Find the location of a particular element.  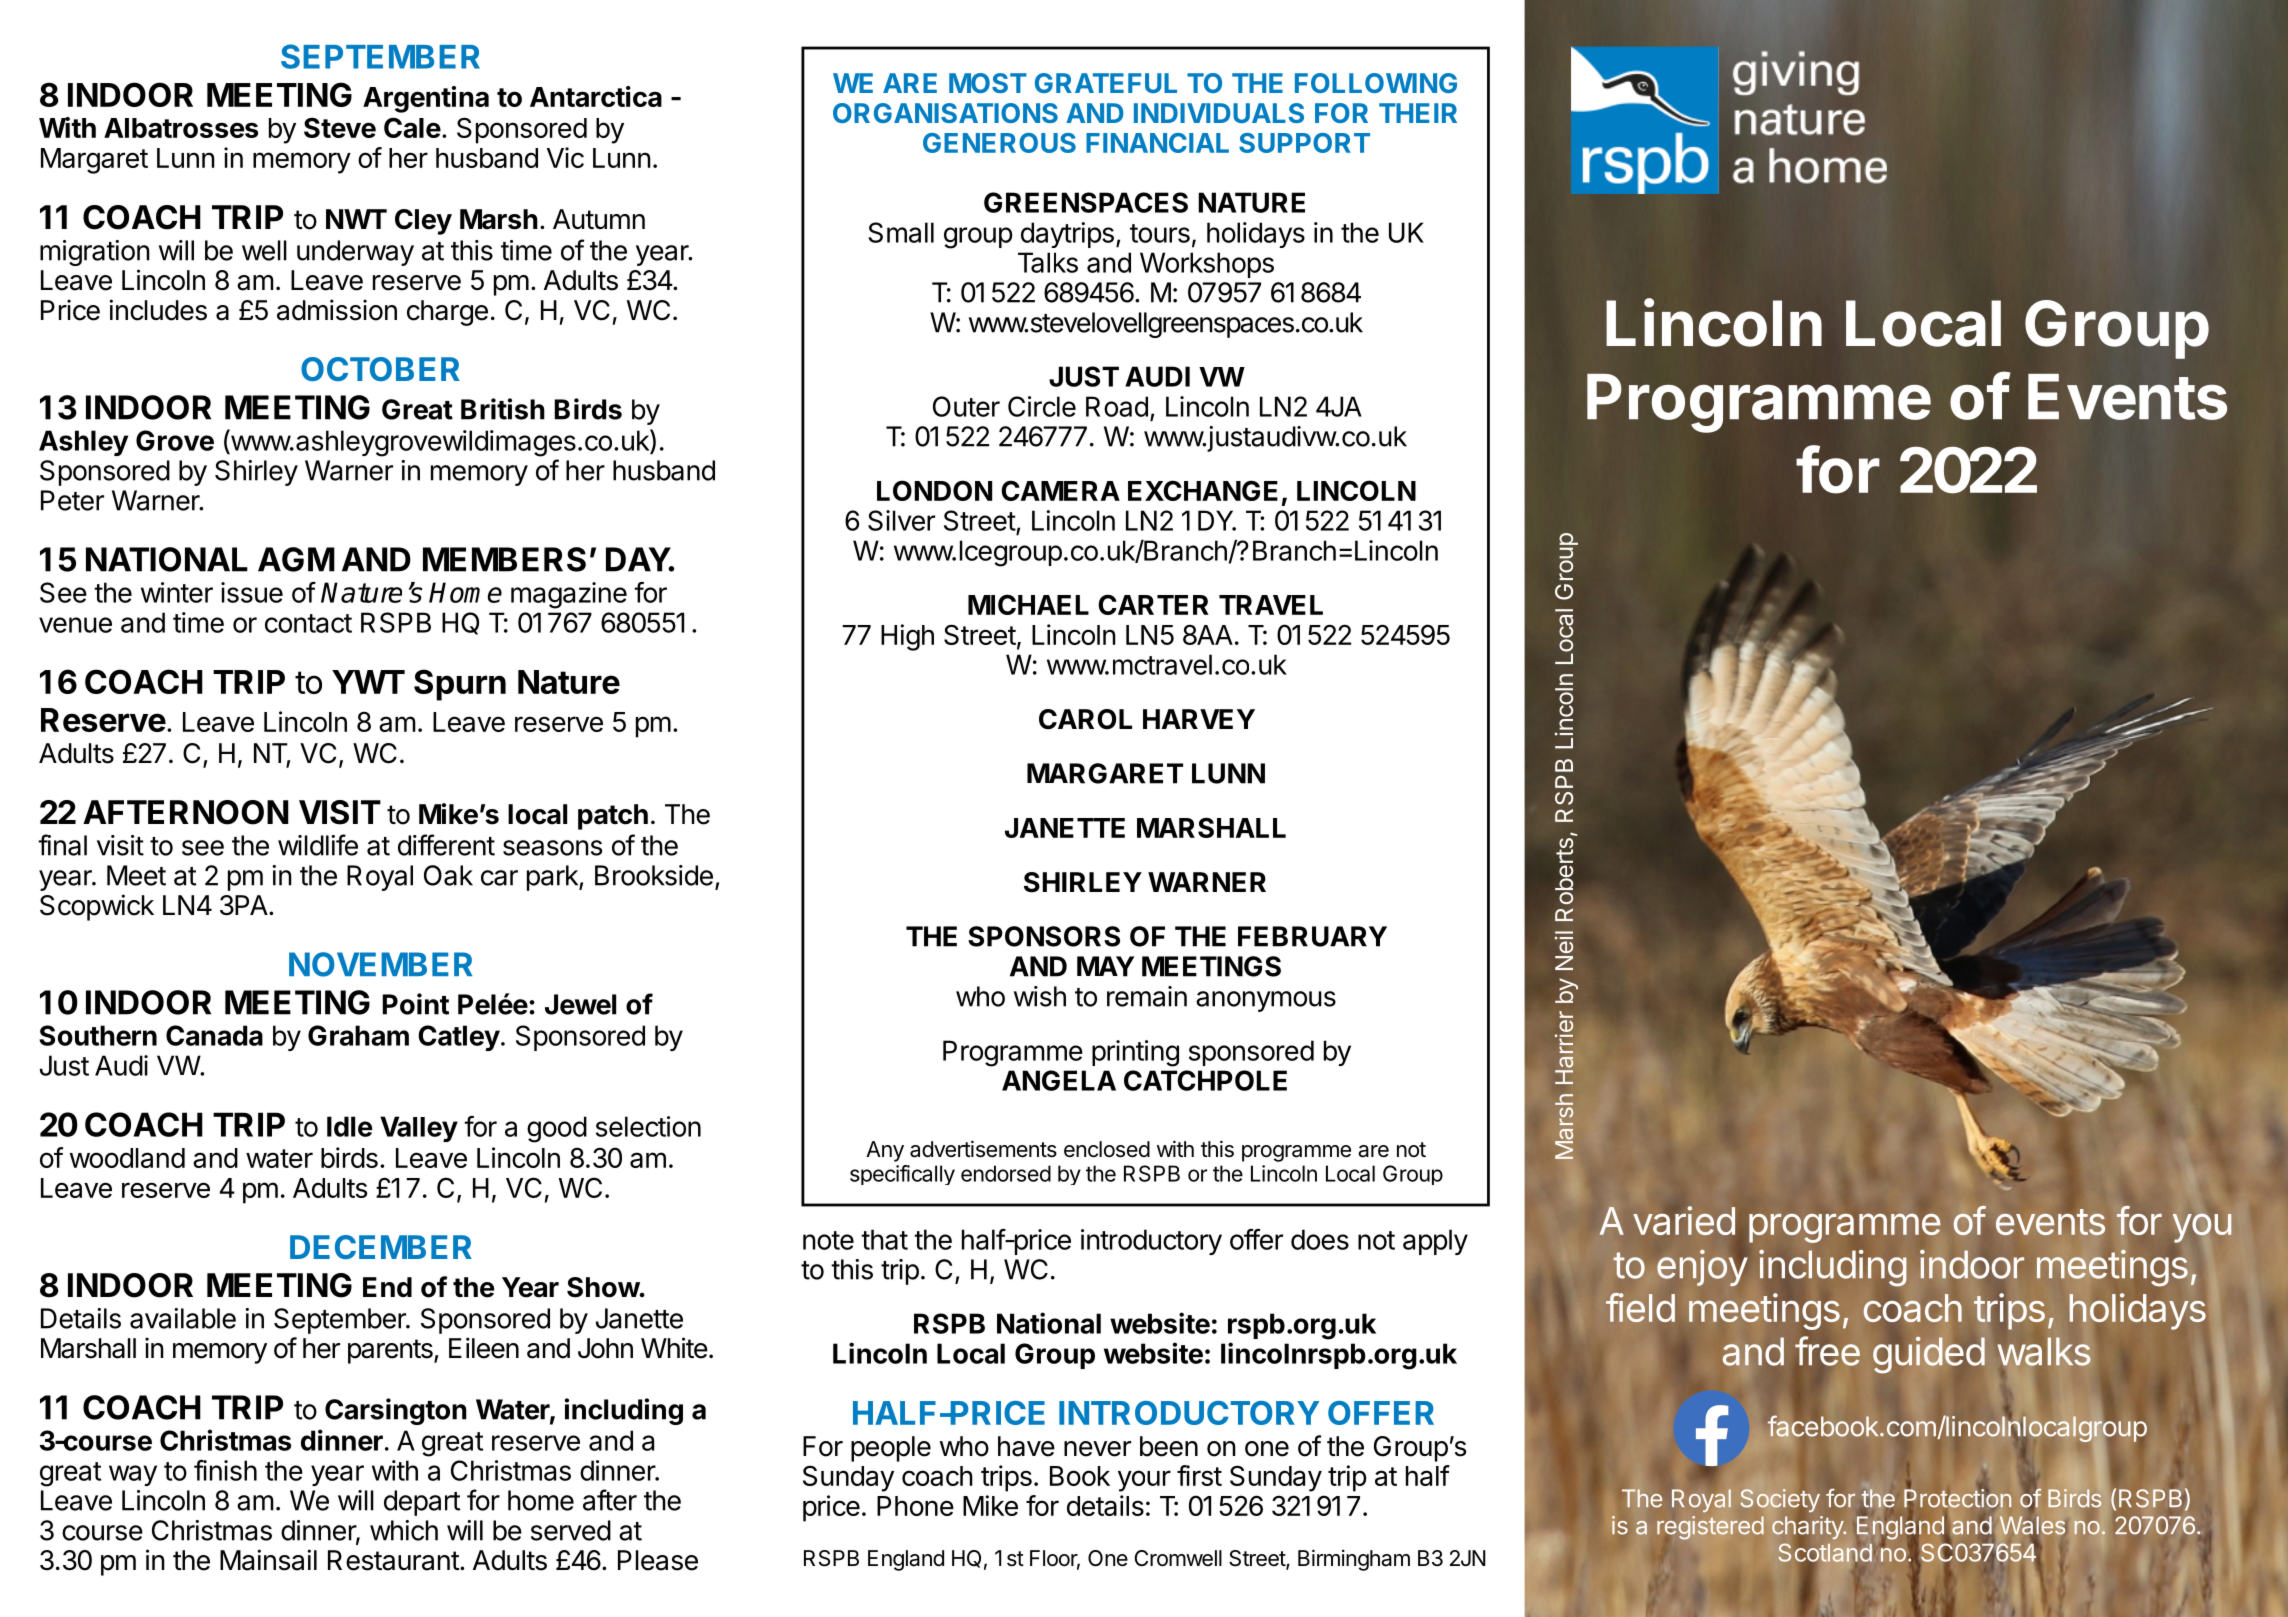

THEIR is located at coordinates (1418, 113).
